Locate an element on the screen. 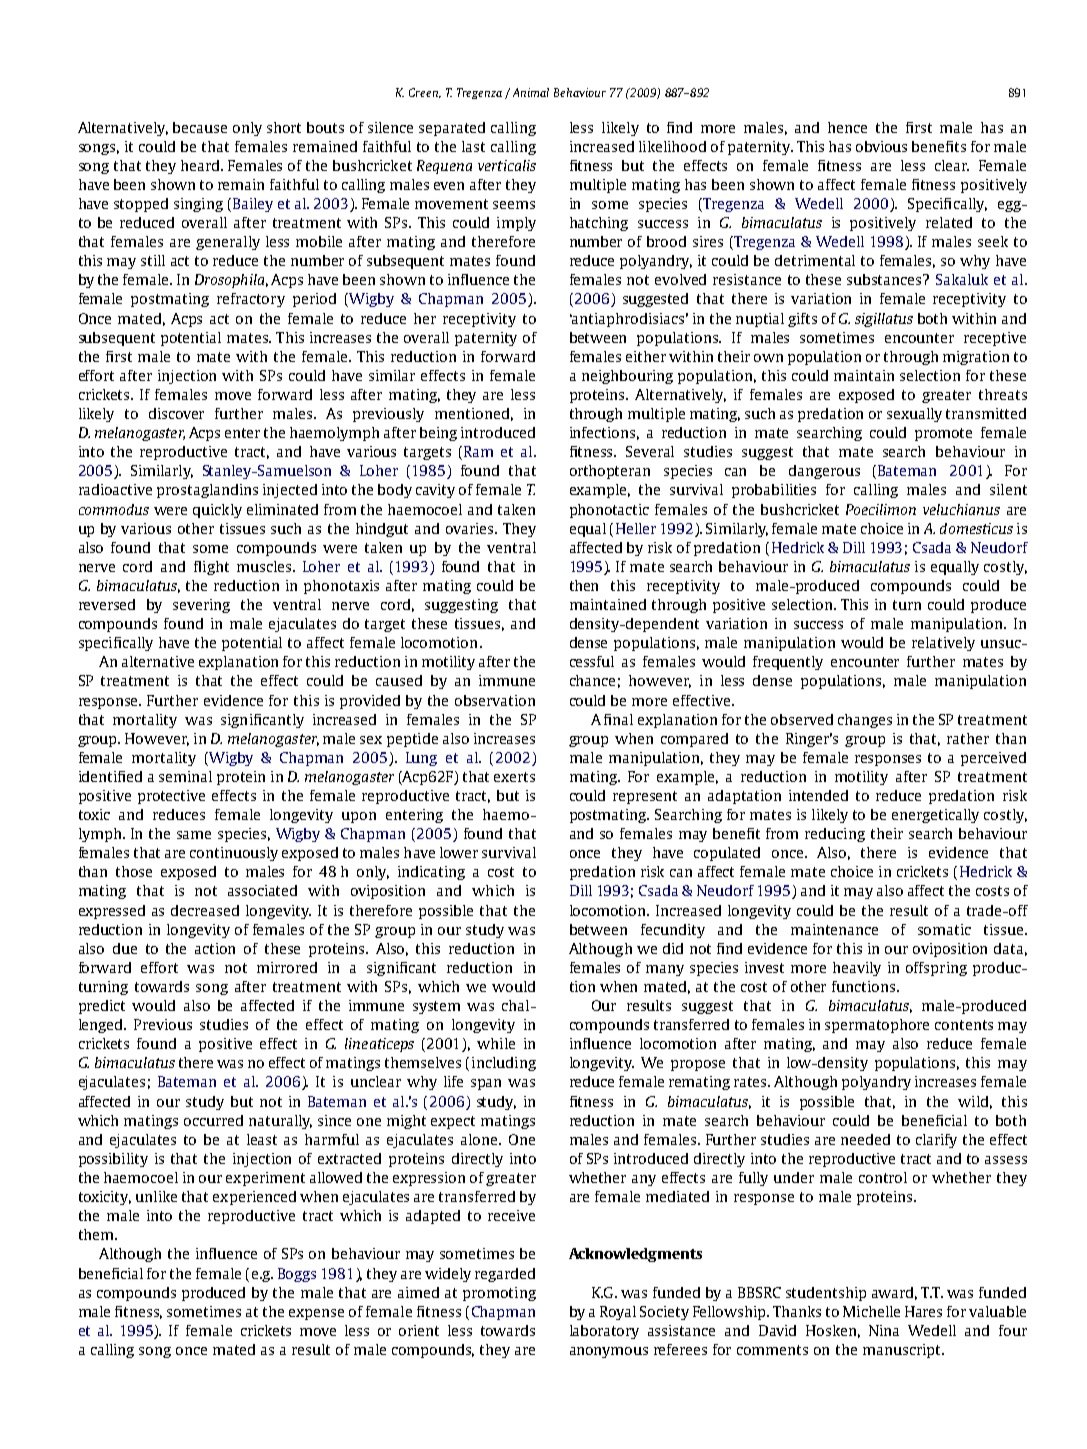 Image resolution: width=1087 pixels, height=1449 pixels. laboratory is located at coordinates (604, 1332).
